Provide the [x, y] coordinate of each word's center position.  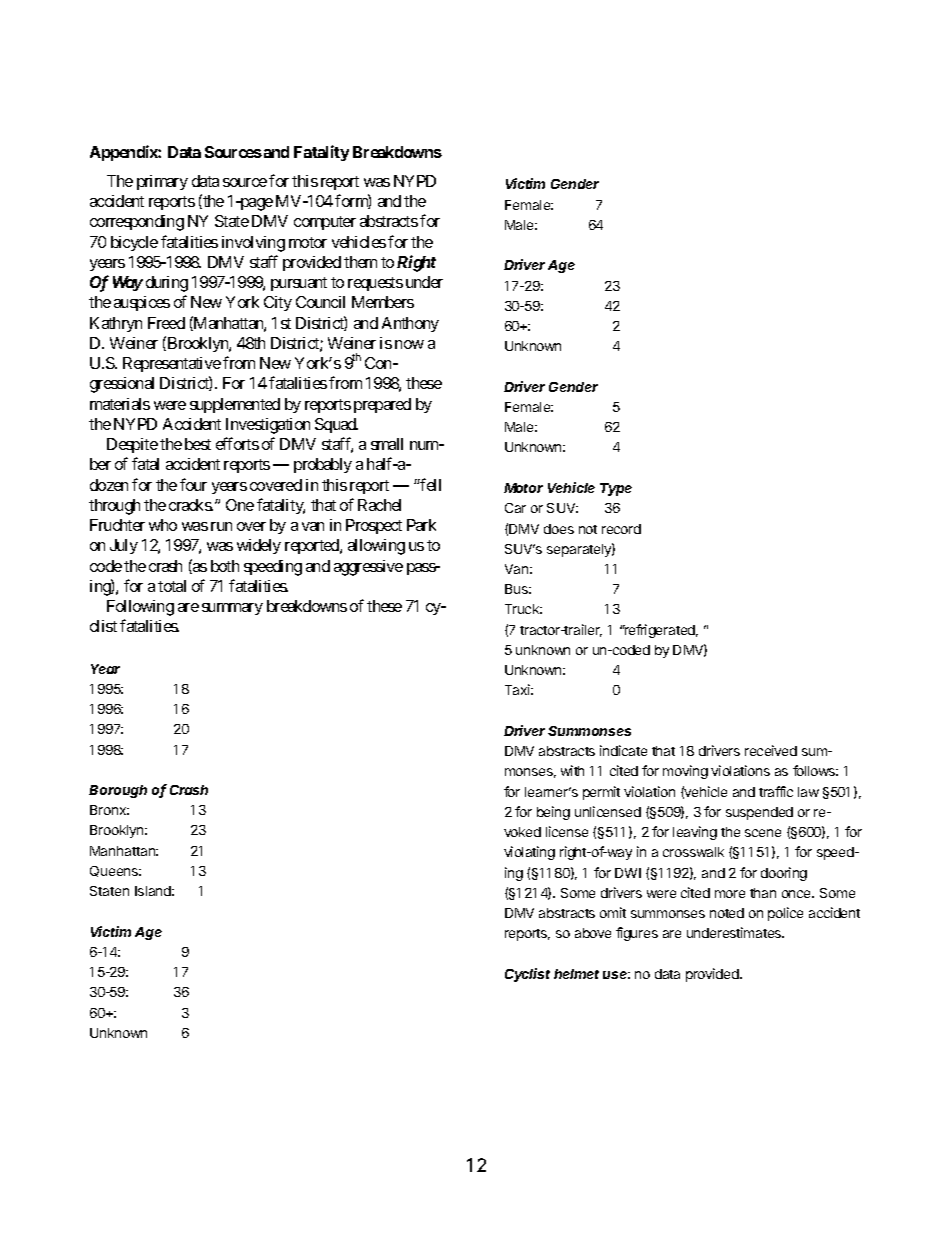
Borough [118, 791]
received [771, 750]
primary [162, 182]
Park [421, 525]
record [621, 529]
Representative [172, 364]
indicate [623, 750]
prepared [382, 405]
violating [529, 853]
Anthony [410, 324]
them [360, 262]
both [225, 566]
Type [616, 489]
